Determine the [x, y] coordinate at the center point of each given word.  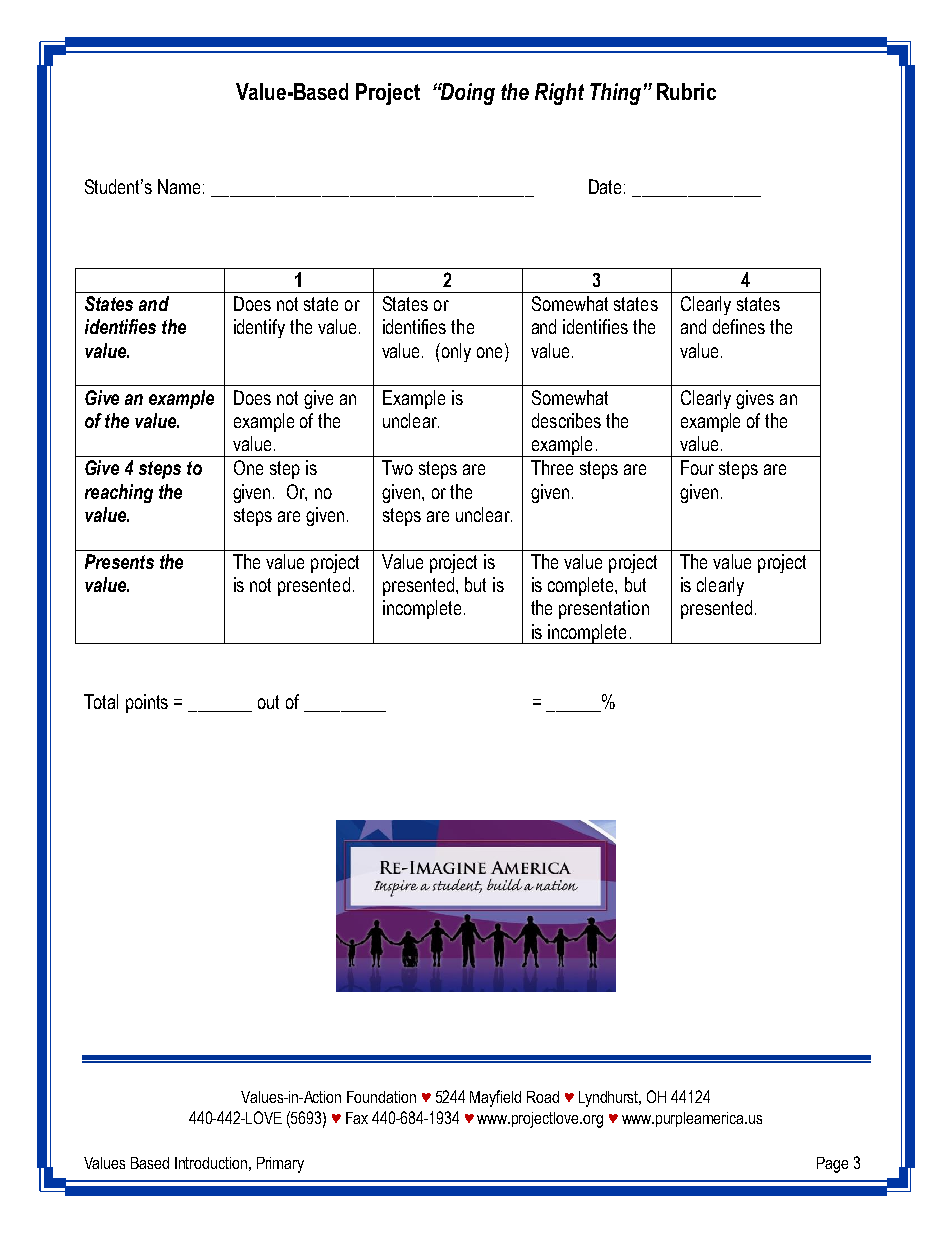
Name [179, 186]
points [147, 703]
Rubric [686, 91]
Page [832, 1165]
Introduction [211, 1163]
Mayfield [495, 1098]
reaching [119, 493]
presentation [604, 609]
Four [697, 467]
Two [397, 467]
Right [559, 94]
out [268, 702]
